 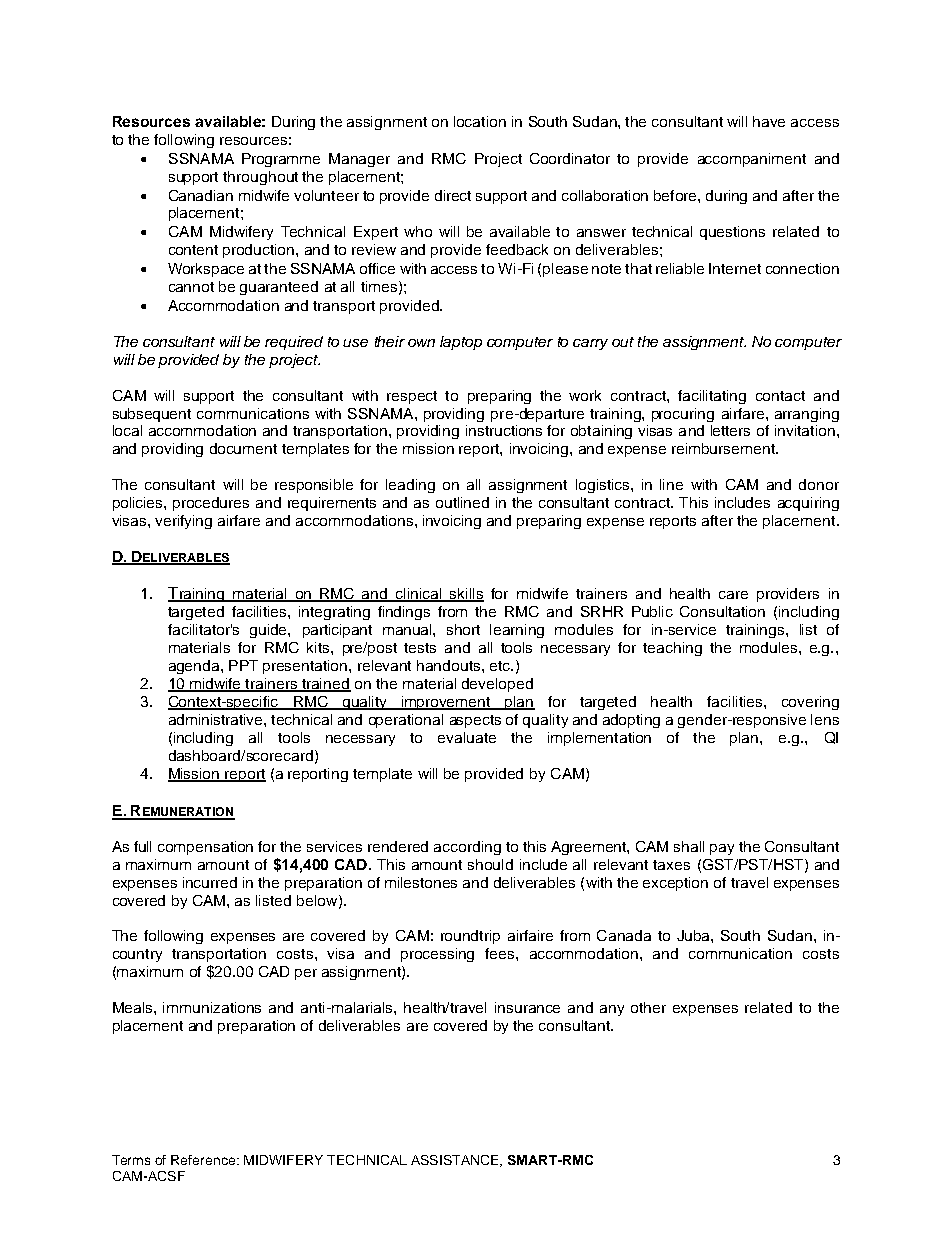 What do you see at coordinates (201, 195) in the screenshot?
I see `Canadian` at bounding box center [201, 195].
